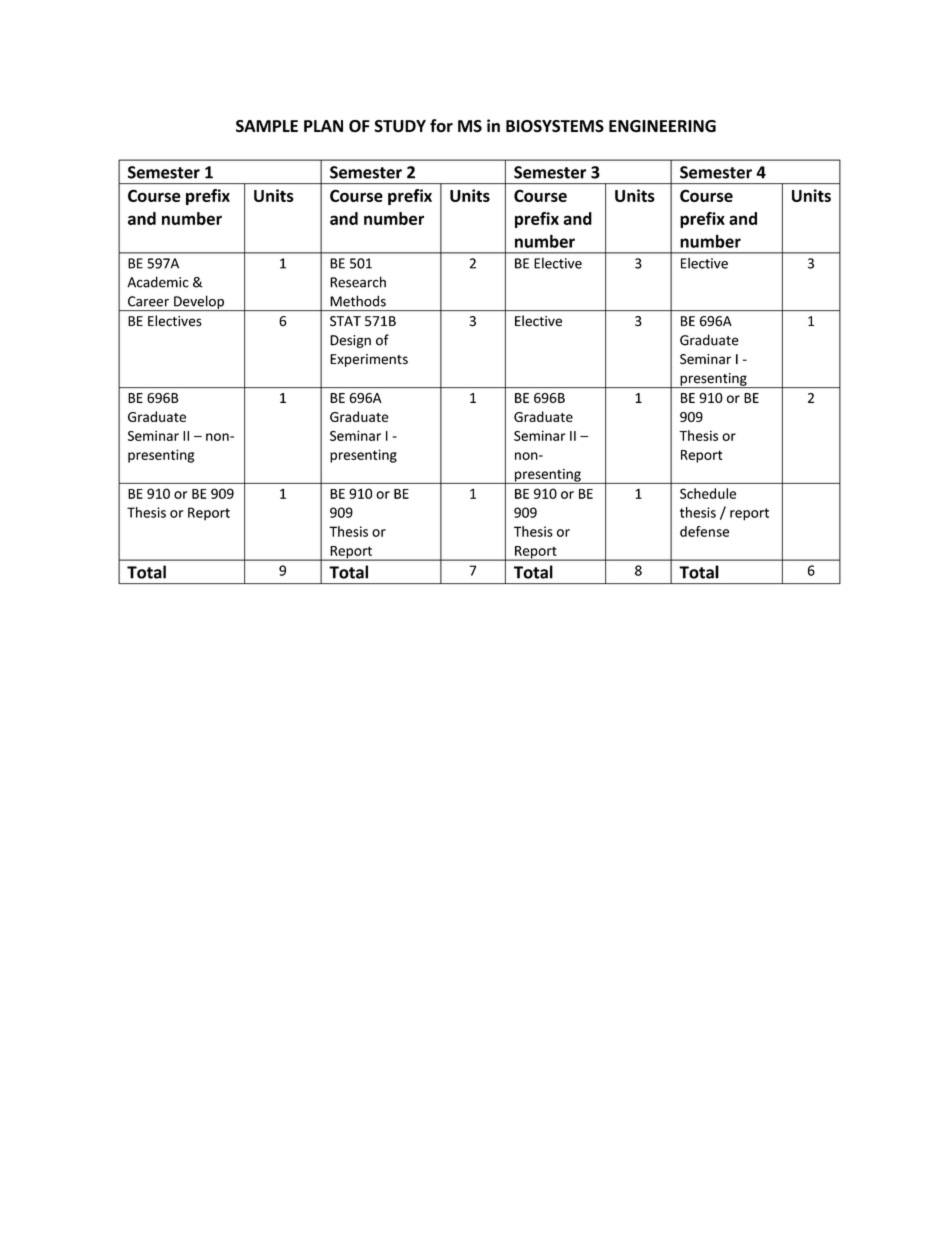 The image size is (952, 1233). I want to click on Career, so click(148, 301).
